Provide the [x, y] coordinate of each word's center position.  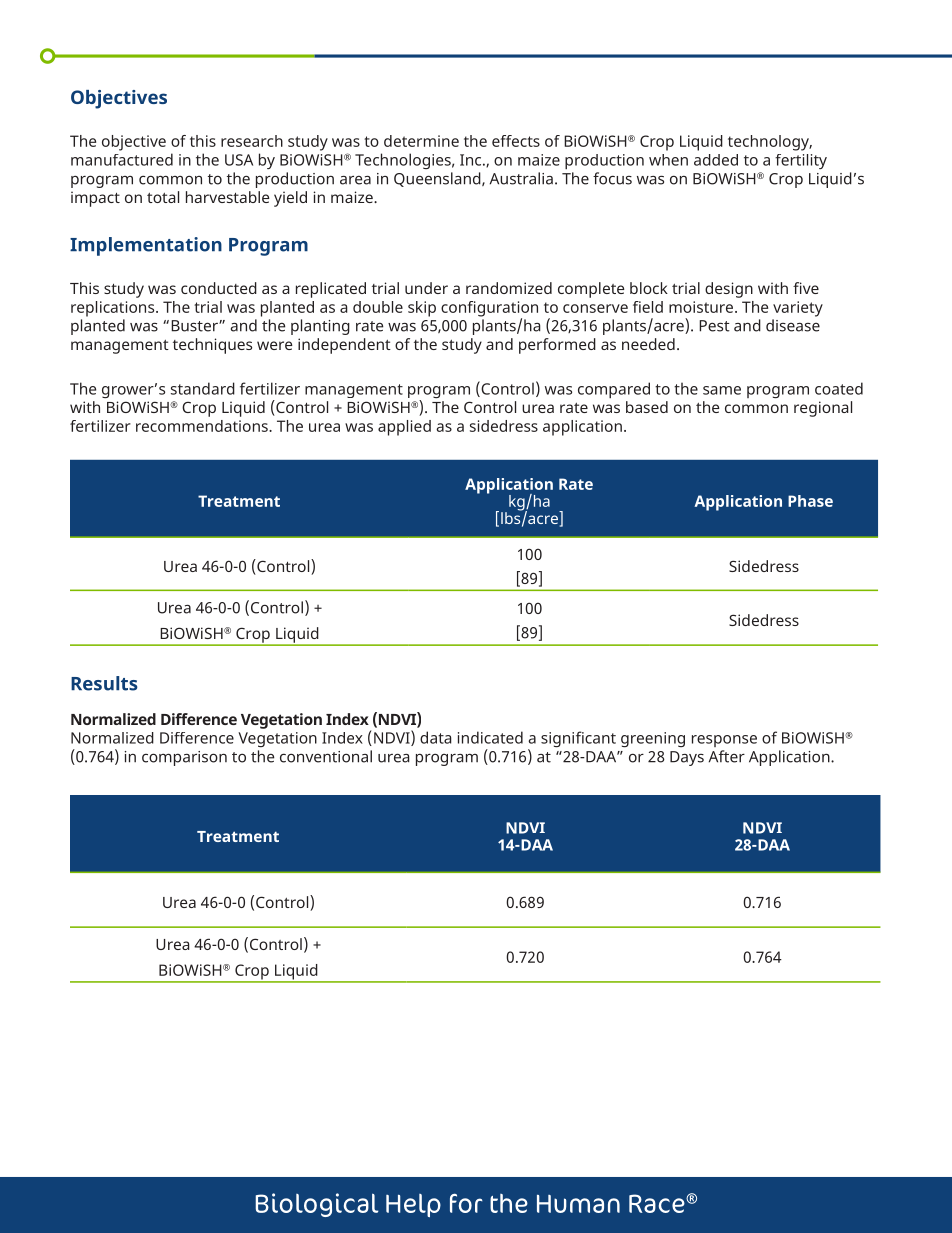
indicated [490, 737]
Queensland [438, 179]
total [163, 197]
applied [404, 428]
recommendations [203, 426]
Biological [316, 1205]
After [727, 756]
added [716, 160]
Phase [810, 501]
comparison [184, 758]
